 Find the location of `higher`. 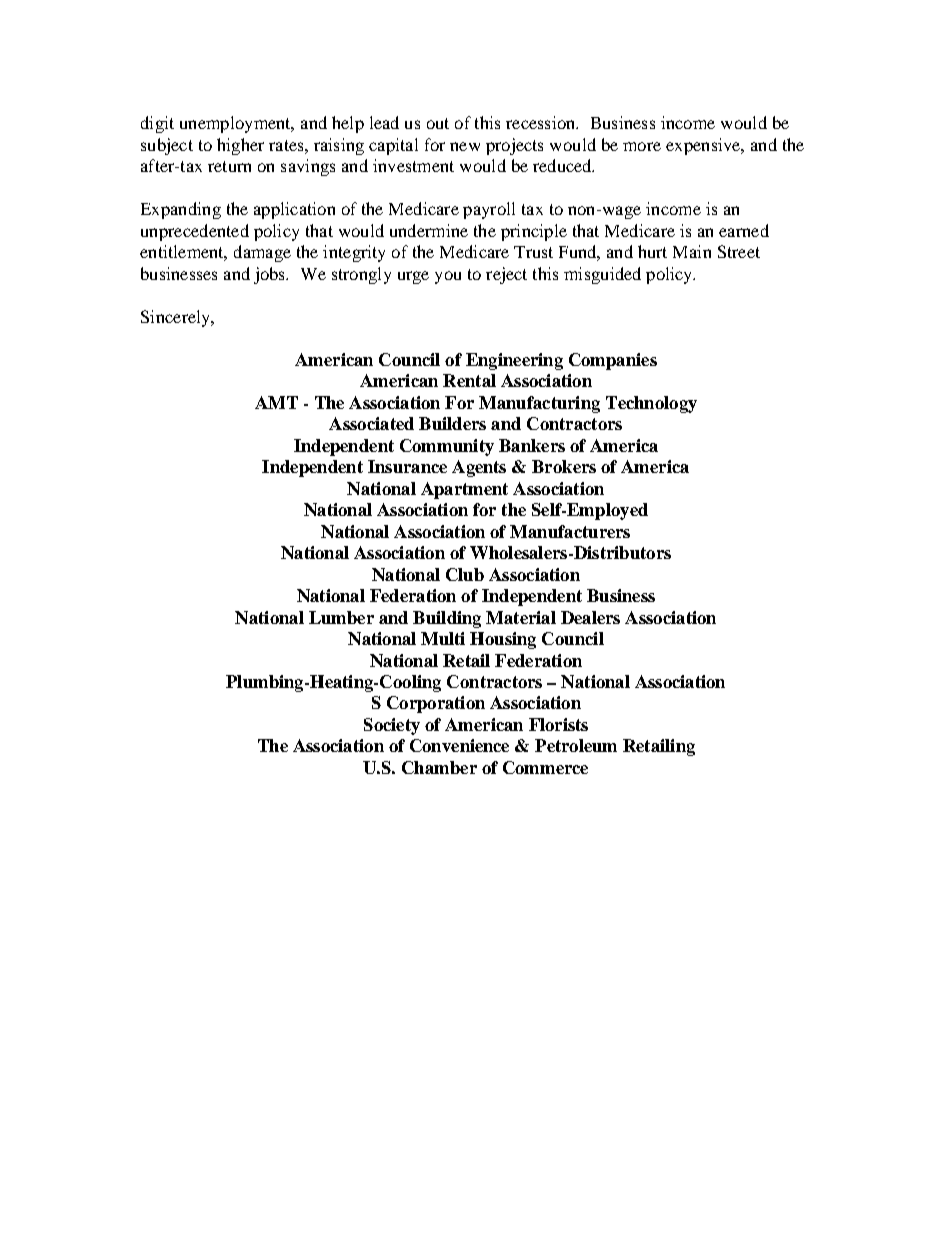

higher is located at coordinates (240, 146).
